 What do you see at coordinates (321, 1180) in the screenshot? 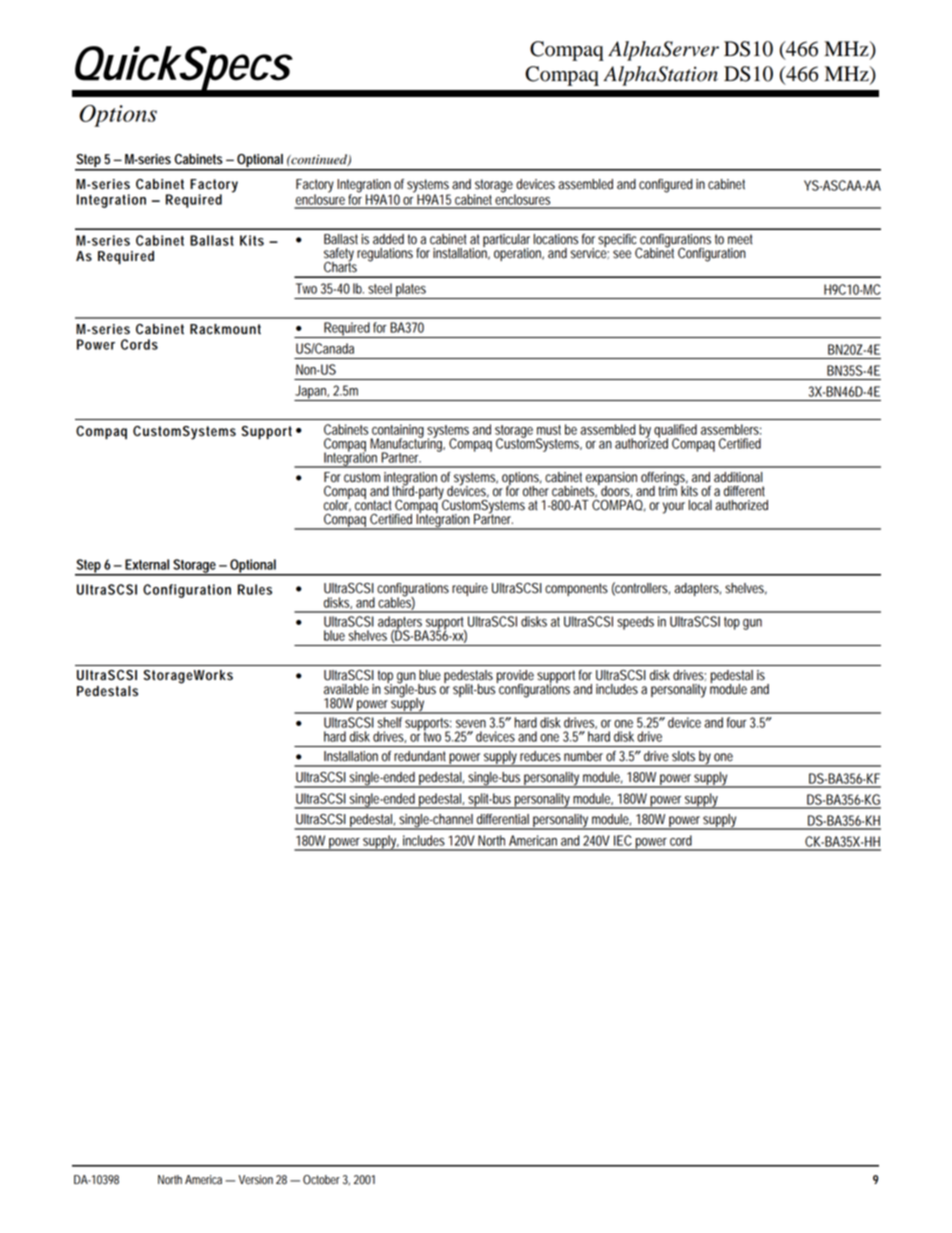
I see `October` at bounding box center [321, 1180].
